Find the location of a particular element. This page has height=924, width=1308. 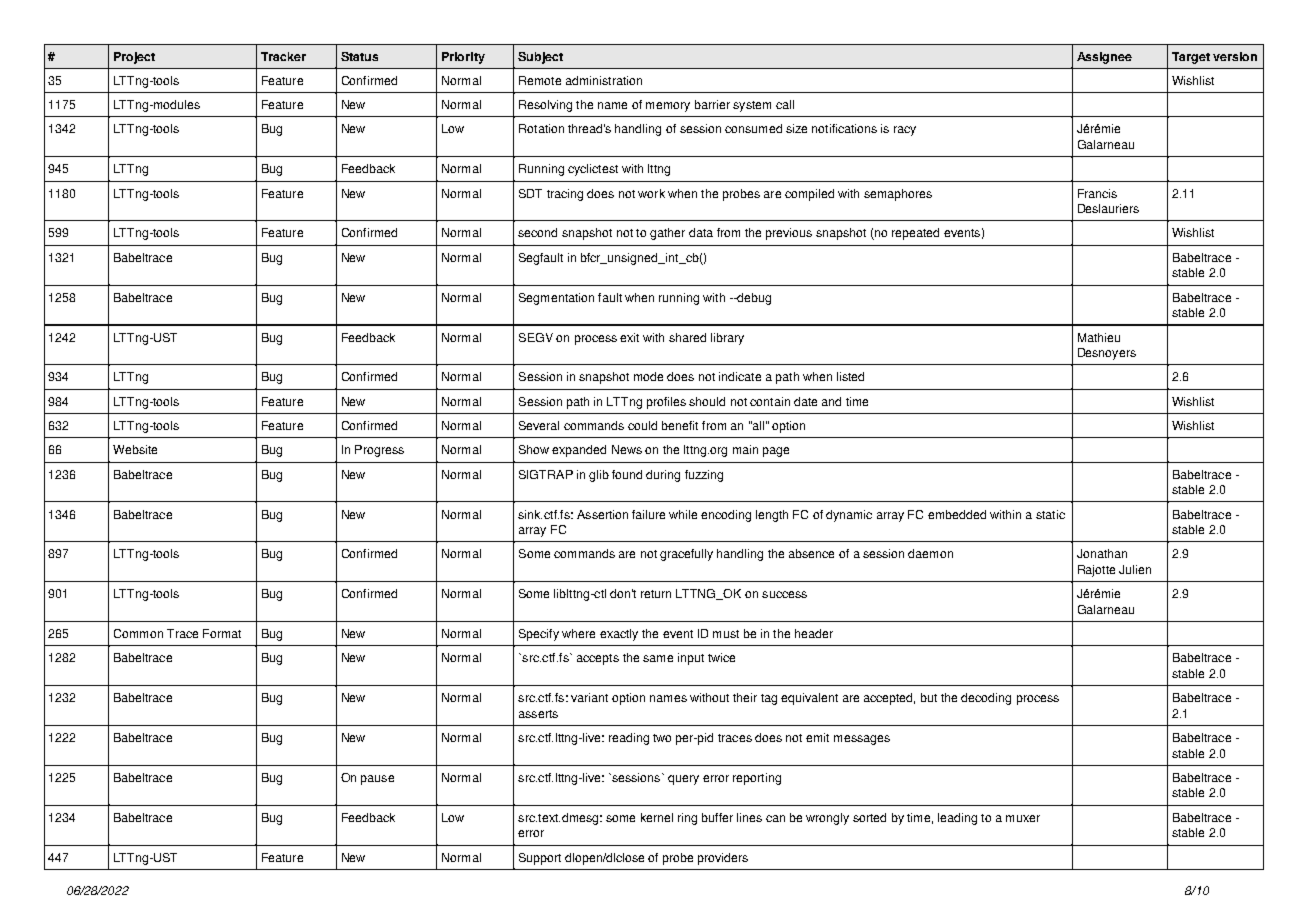

kernel is located at coordinates (657, 817).
